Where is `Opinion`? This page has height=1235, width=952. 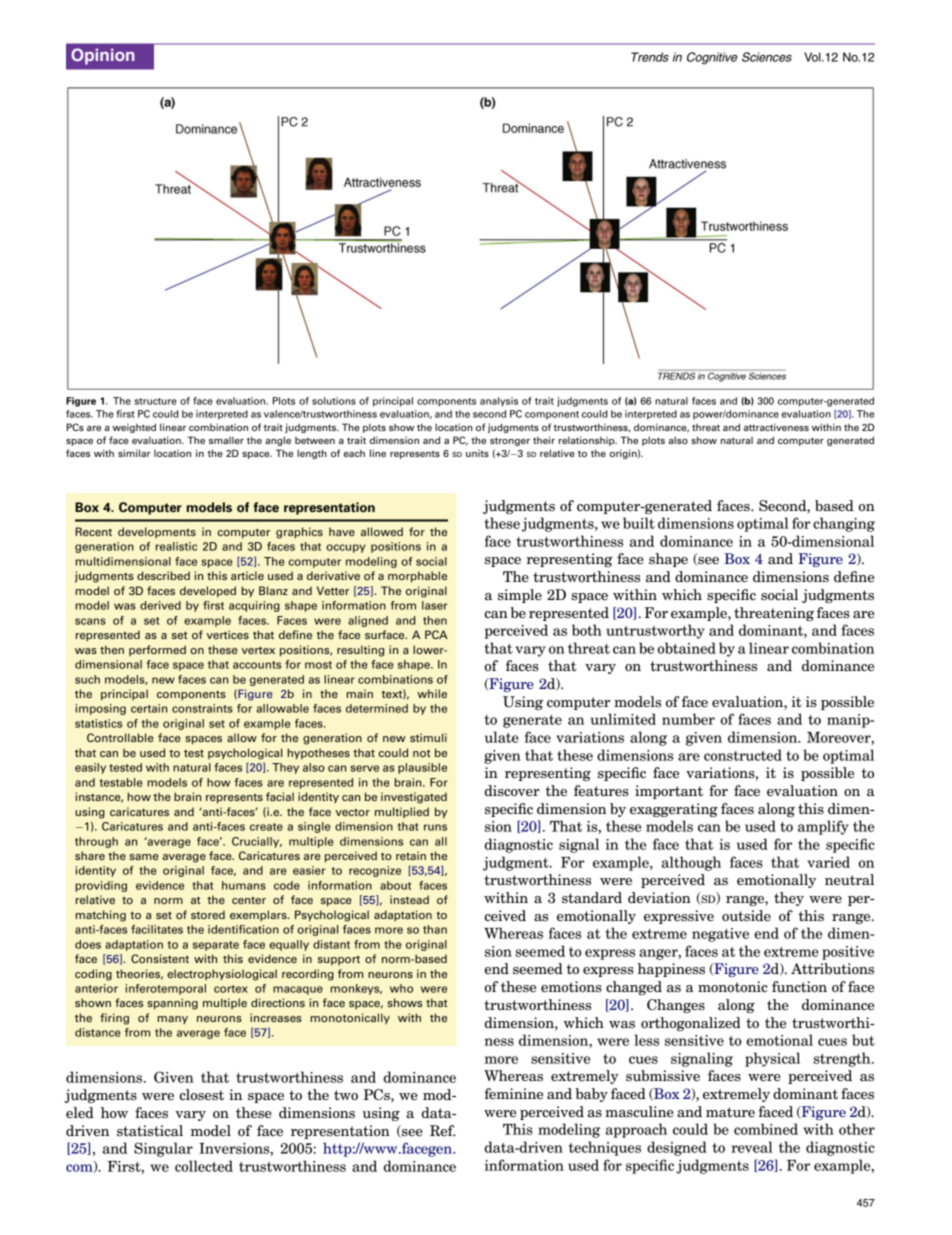
Opinion is located at coordinates (103, 56).
